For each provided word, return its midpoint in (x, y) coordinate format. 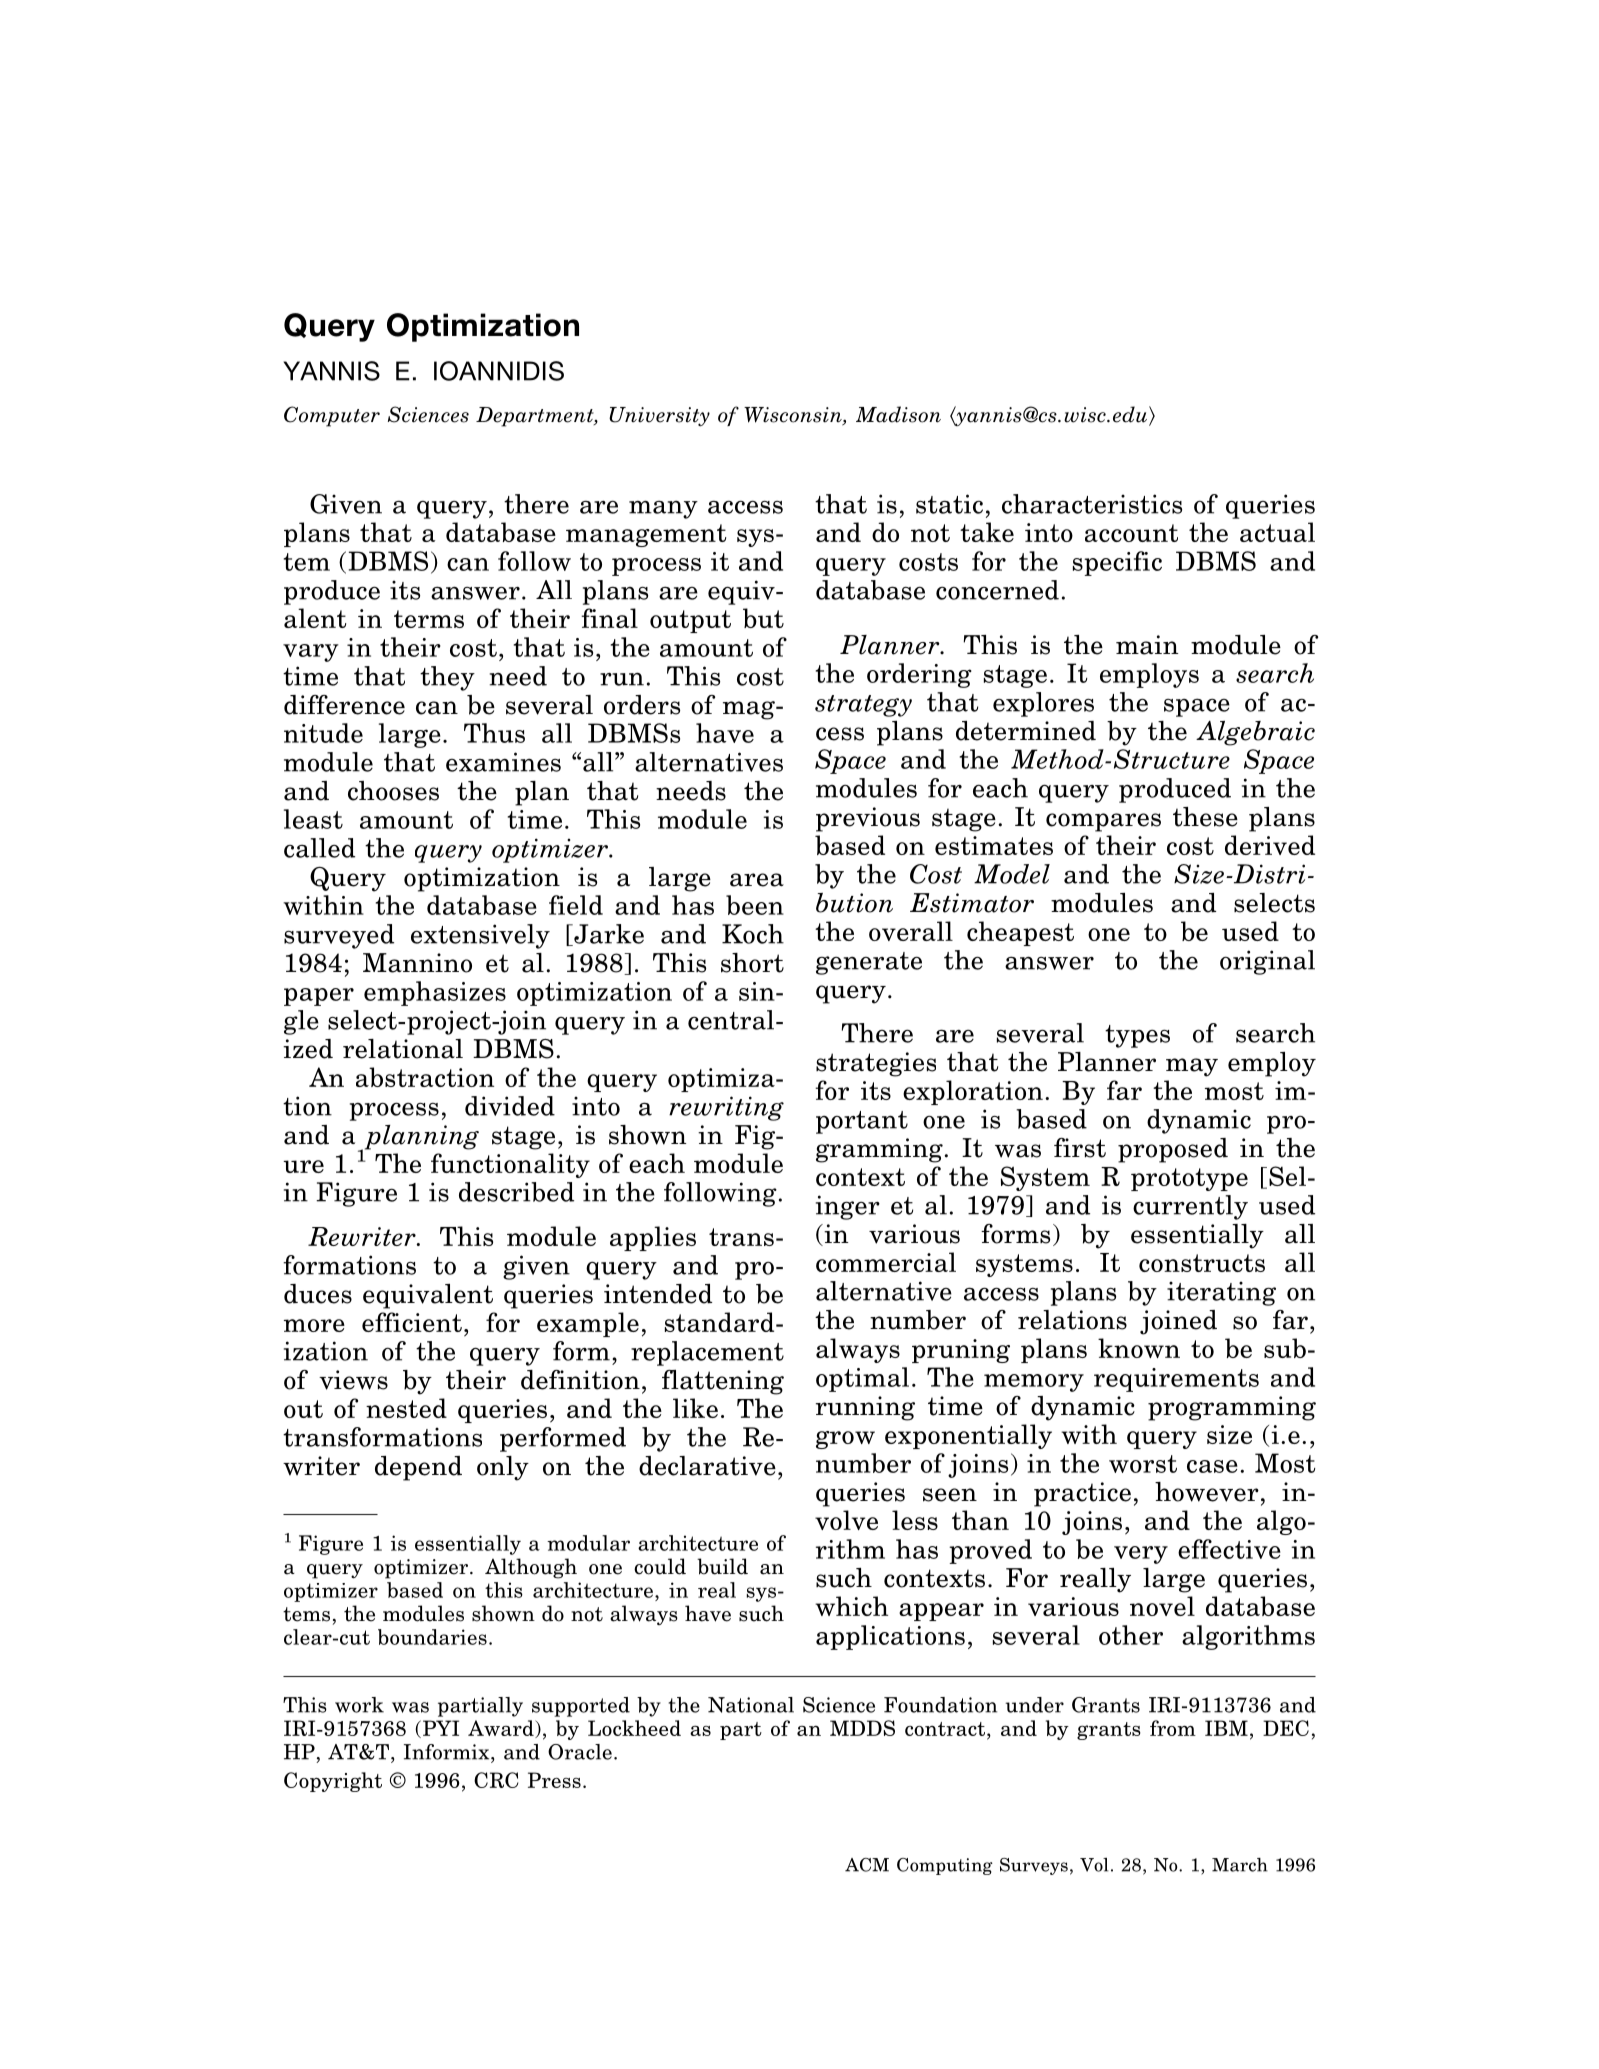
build (722, 1566)
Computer (332, 416)
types (1137, 1036)
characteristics (1092, 504)
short (752, 963)
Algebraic (1255, 733)
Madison (898, 414)
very (1141, 1555)
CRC (496, 1780)
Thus (494, 733)
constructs (1202, 1263)
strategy (863, 706)
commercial (886, 1262)
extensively (480, 936)
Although (531, 1568)
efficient (412, 1322)
